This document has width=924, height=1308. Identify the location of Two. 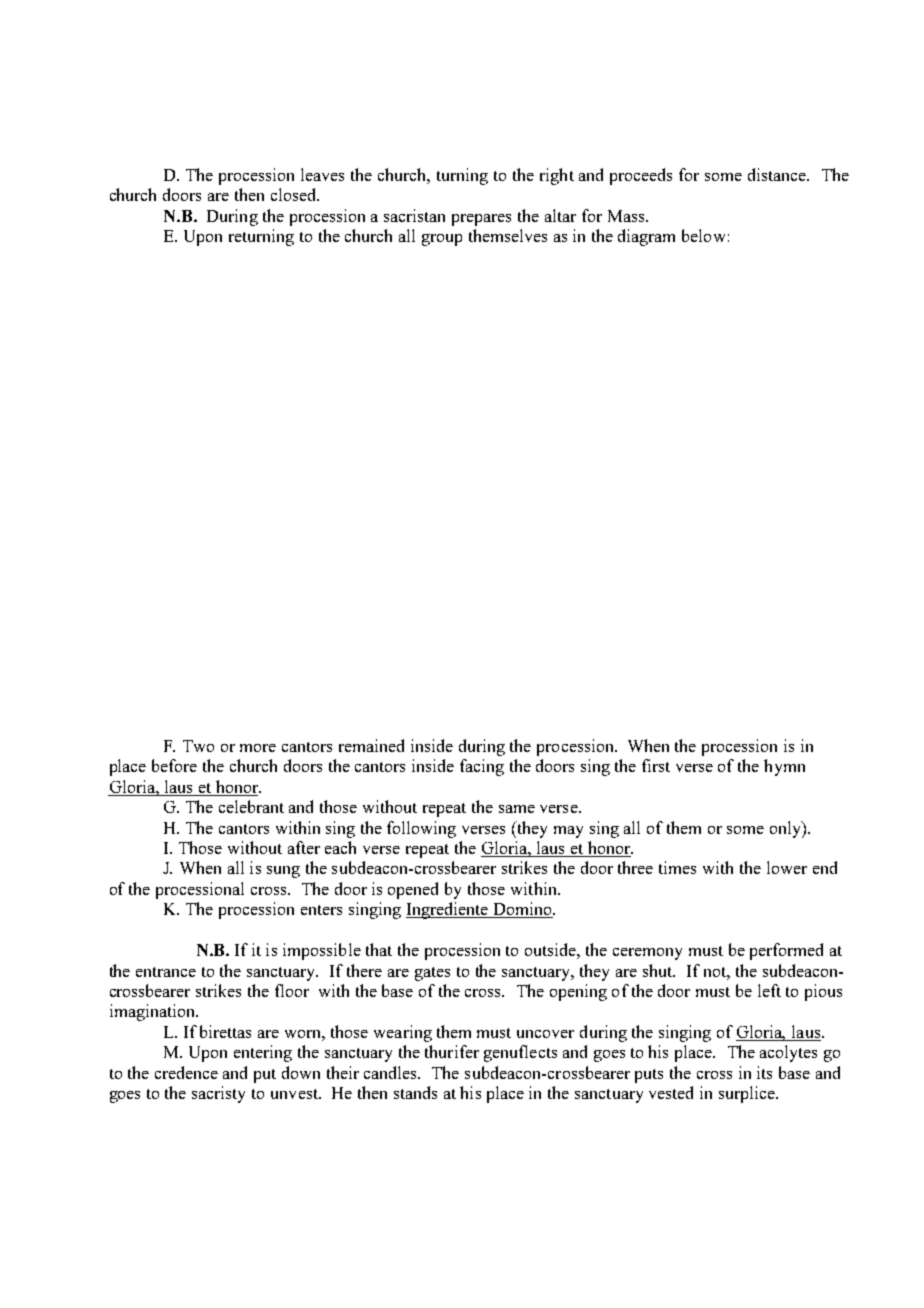
(198, 746).
